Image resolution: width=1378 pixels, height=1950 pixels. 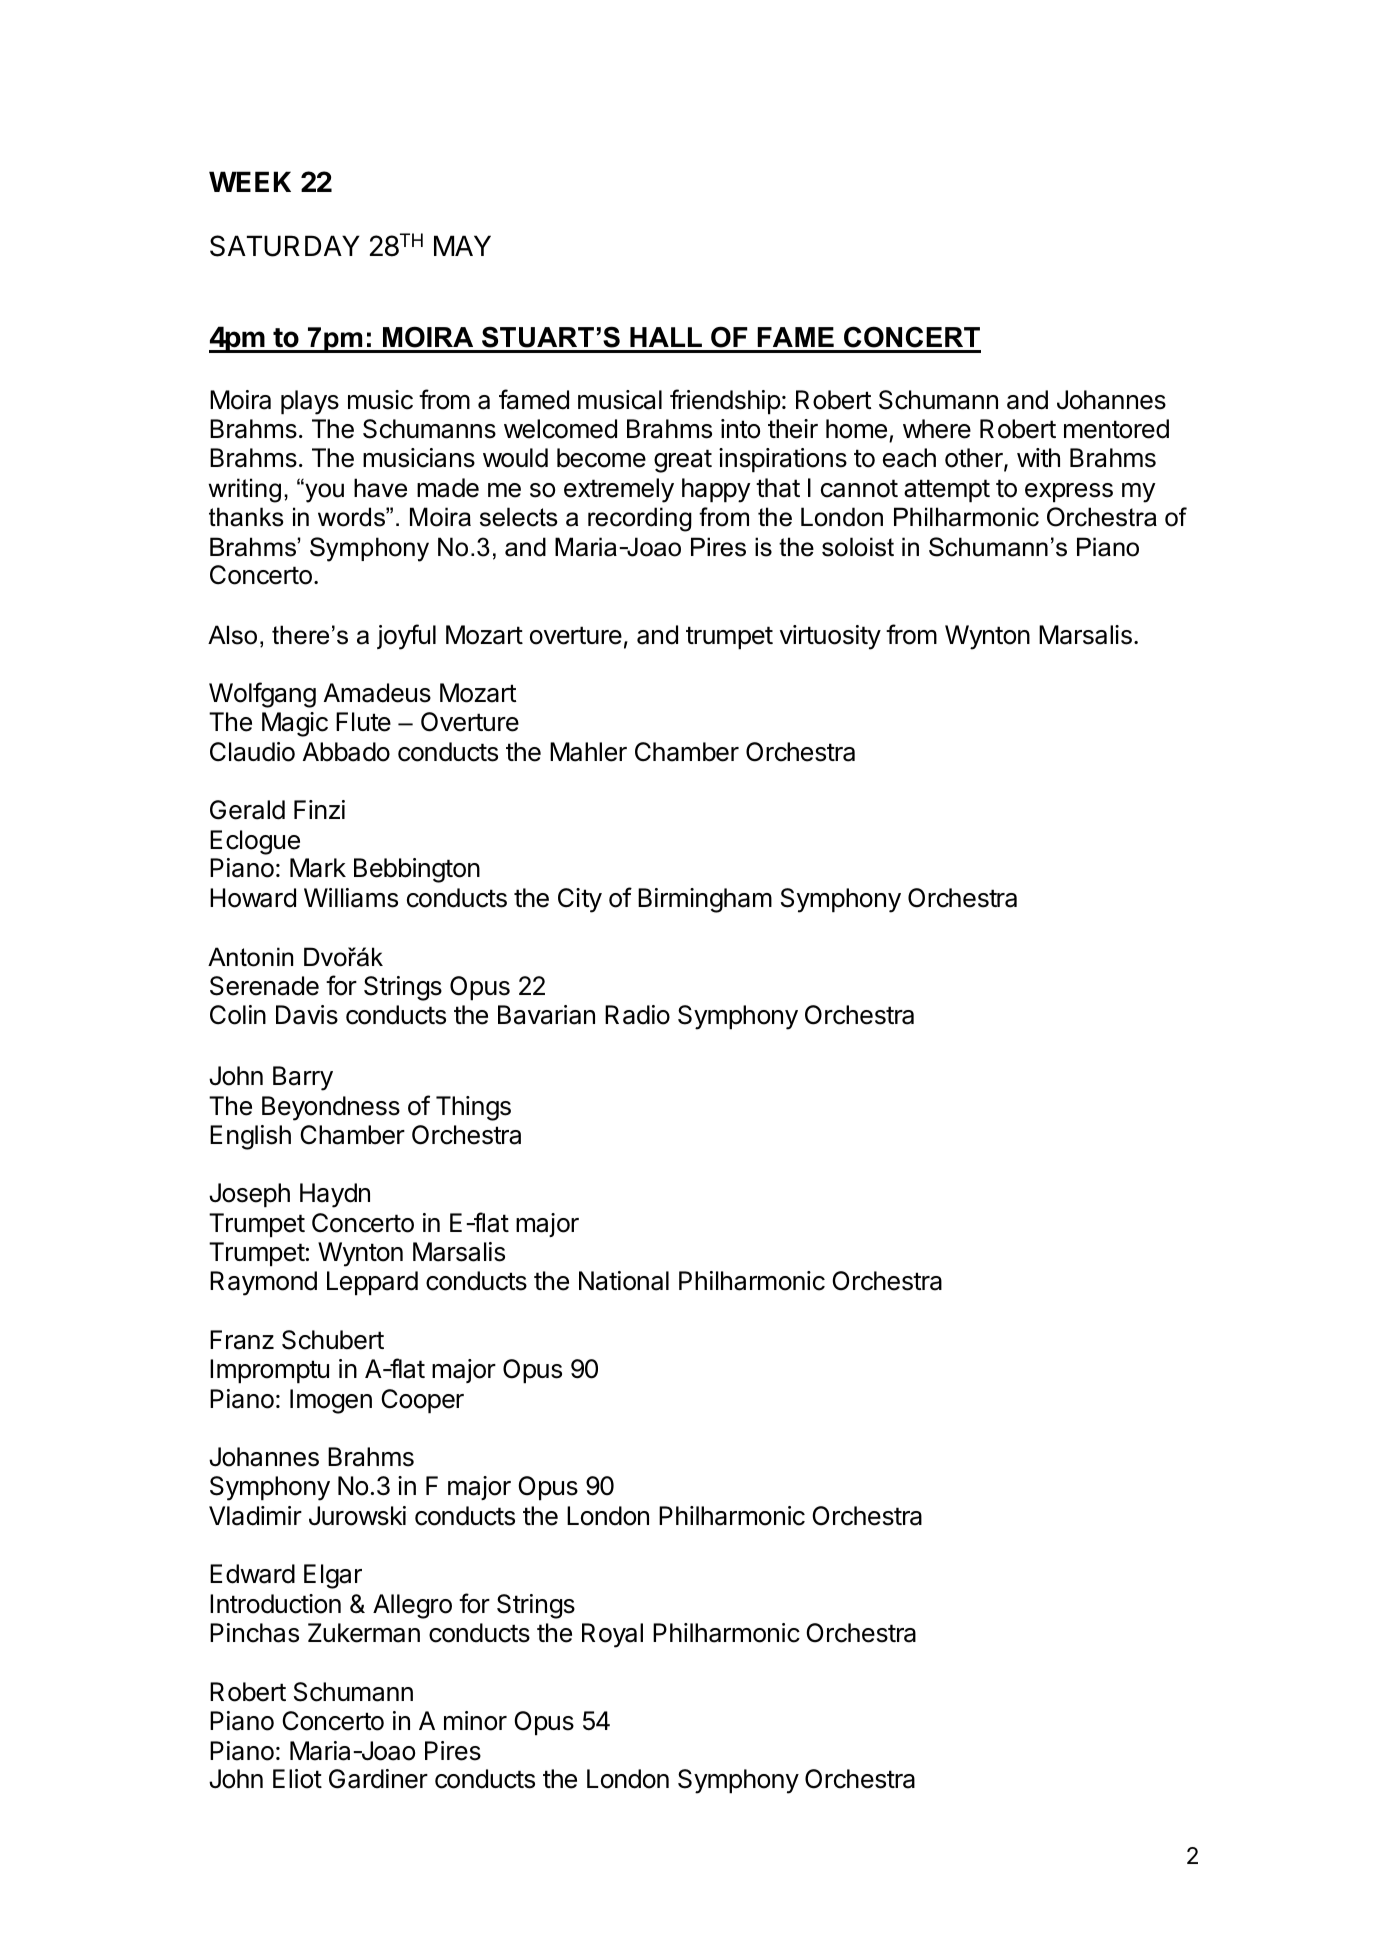 What do you see at coordinates (406, 637) in the image?
I see `joyful` at bounding box center [406, 637].
